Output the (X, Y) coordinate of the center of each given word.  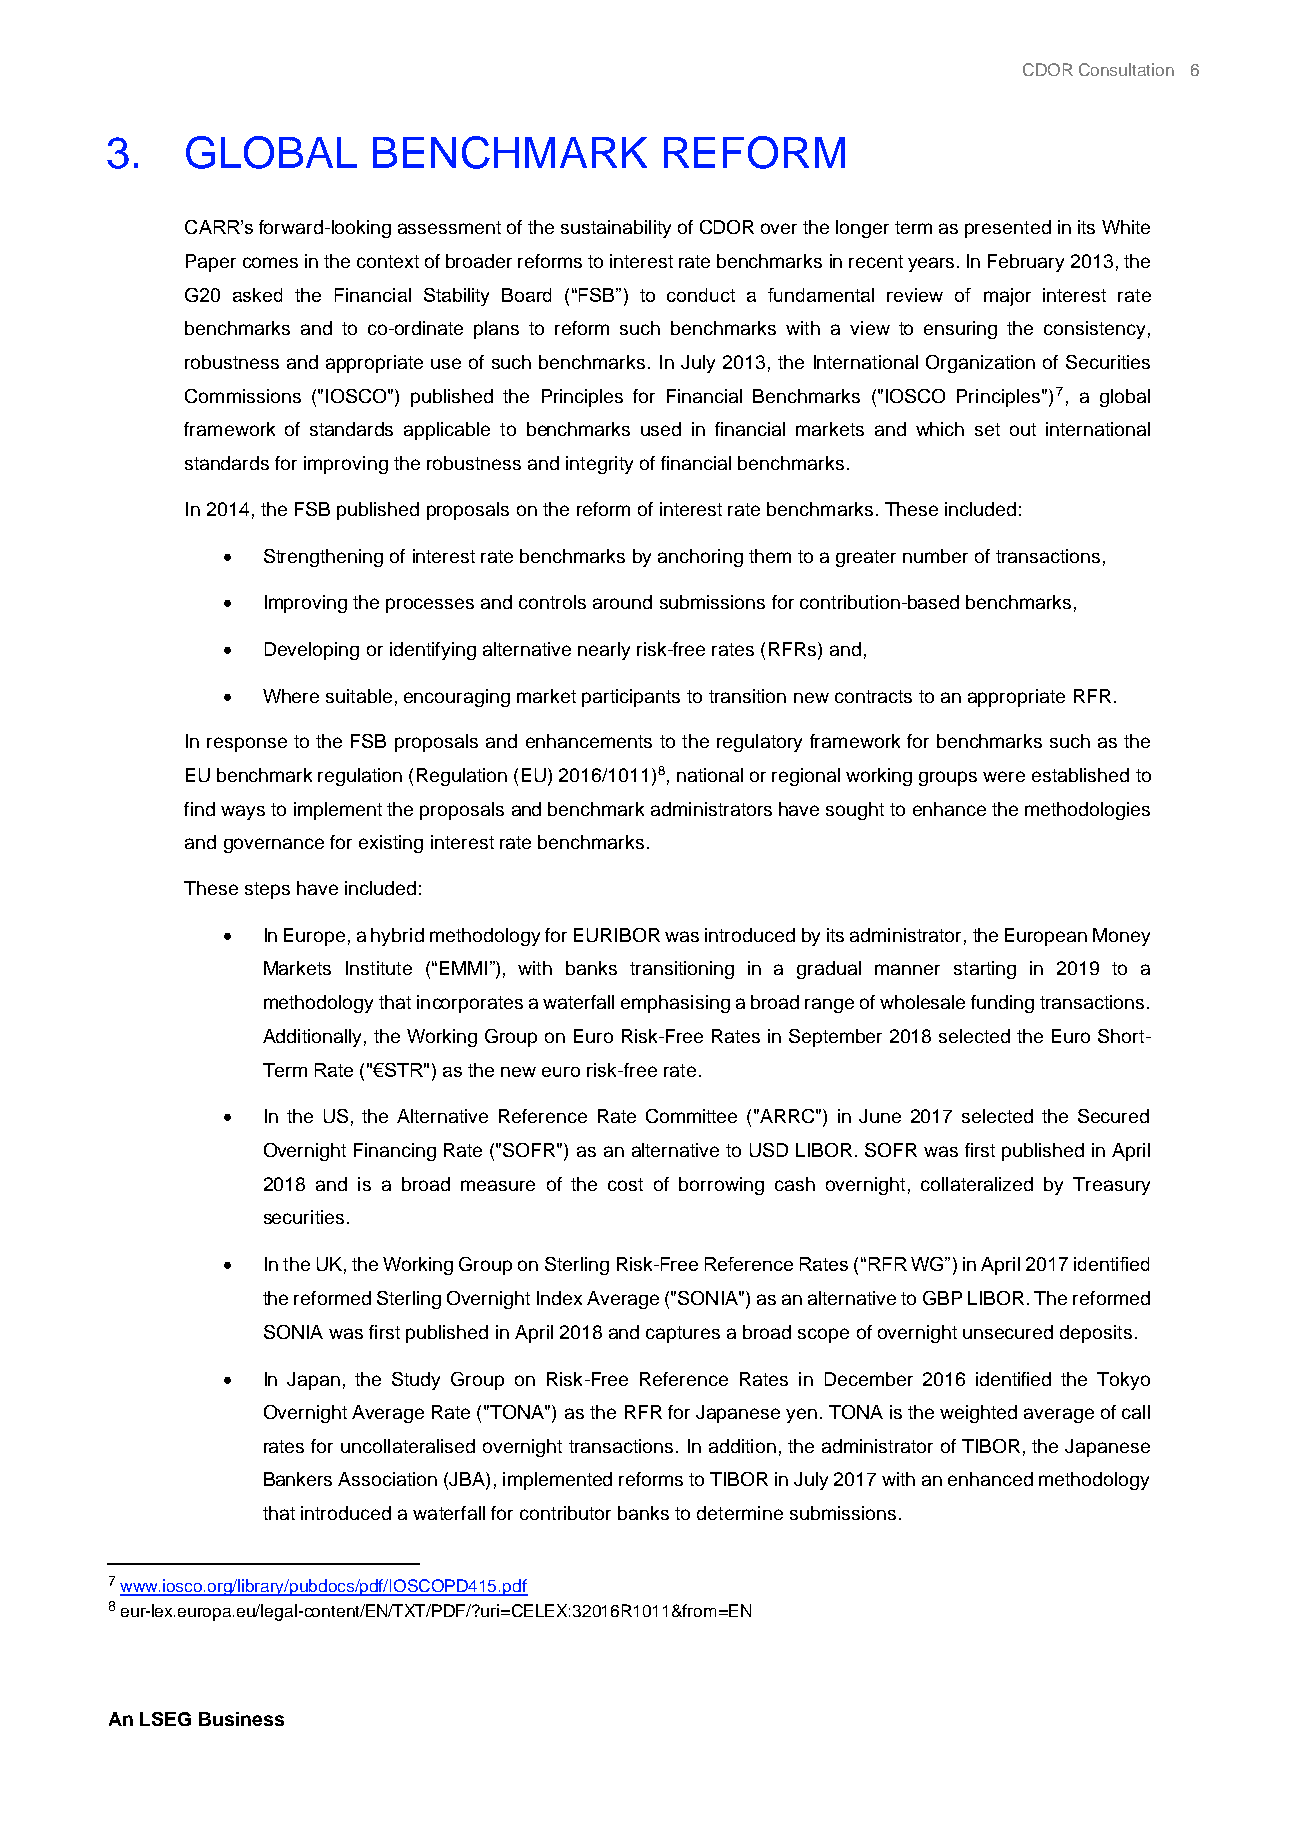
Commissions (243, 396)
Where (291, 696)
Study (416, 1381)
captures (683, 1334)
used (661, 429)
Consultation (1126, 69)
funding (1002, 1004)
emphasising (675, 1004)
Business (241, 1719)
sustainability (616, 229)
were (1004, 776)
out (1023, 429)
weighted (978, 1414)
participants (631, 698)
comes (270, 262)
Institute (379, 968)
